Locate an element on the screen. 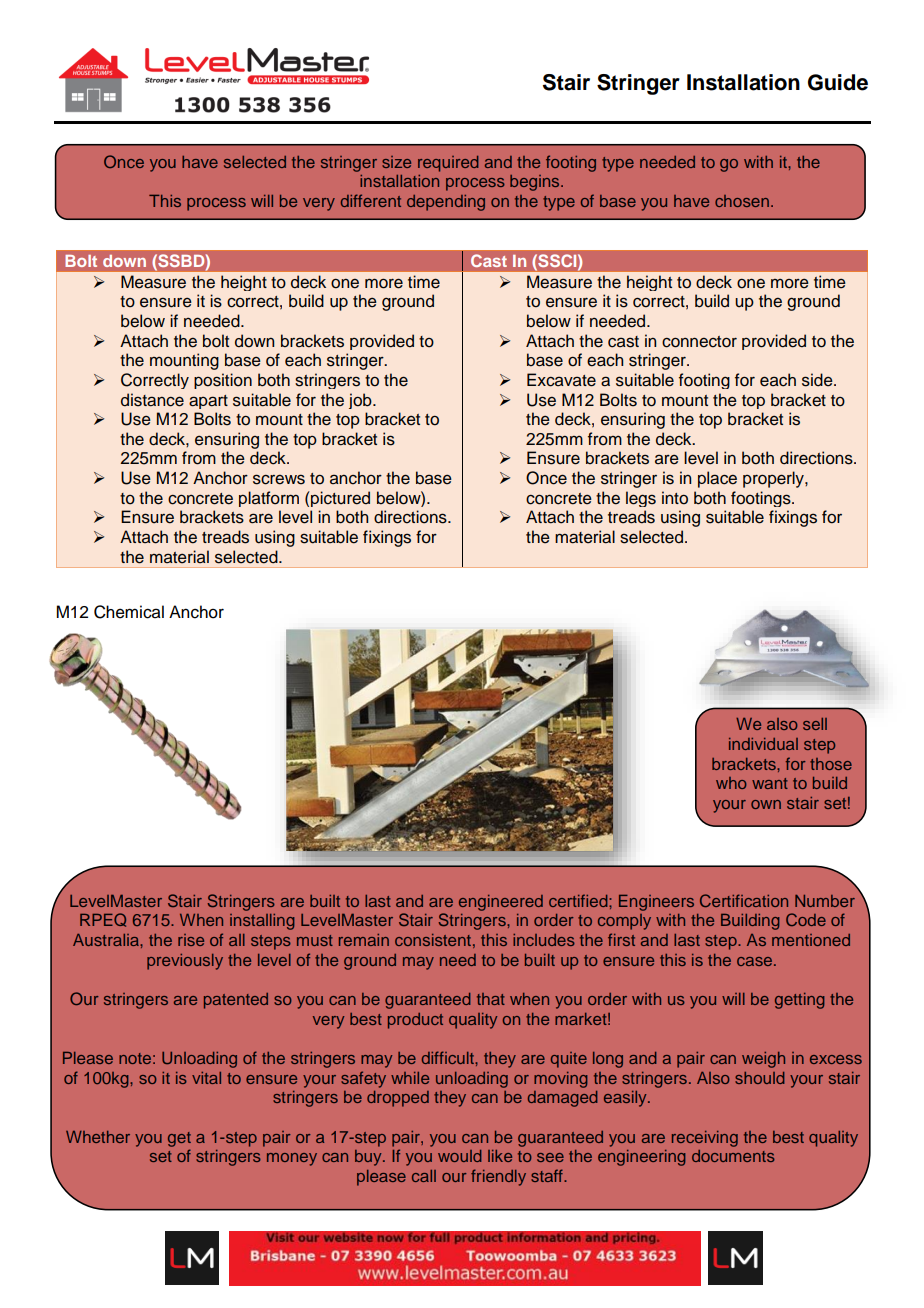 The height and width of the screenshot is (1308, 924). Whether is located at coordinates (98, 1137).
